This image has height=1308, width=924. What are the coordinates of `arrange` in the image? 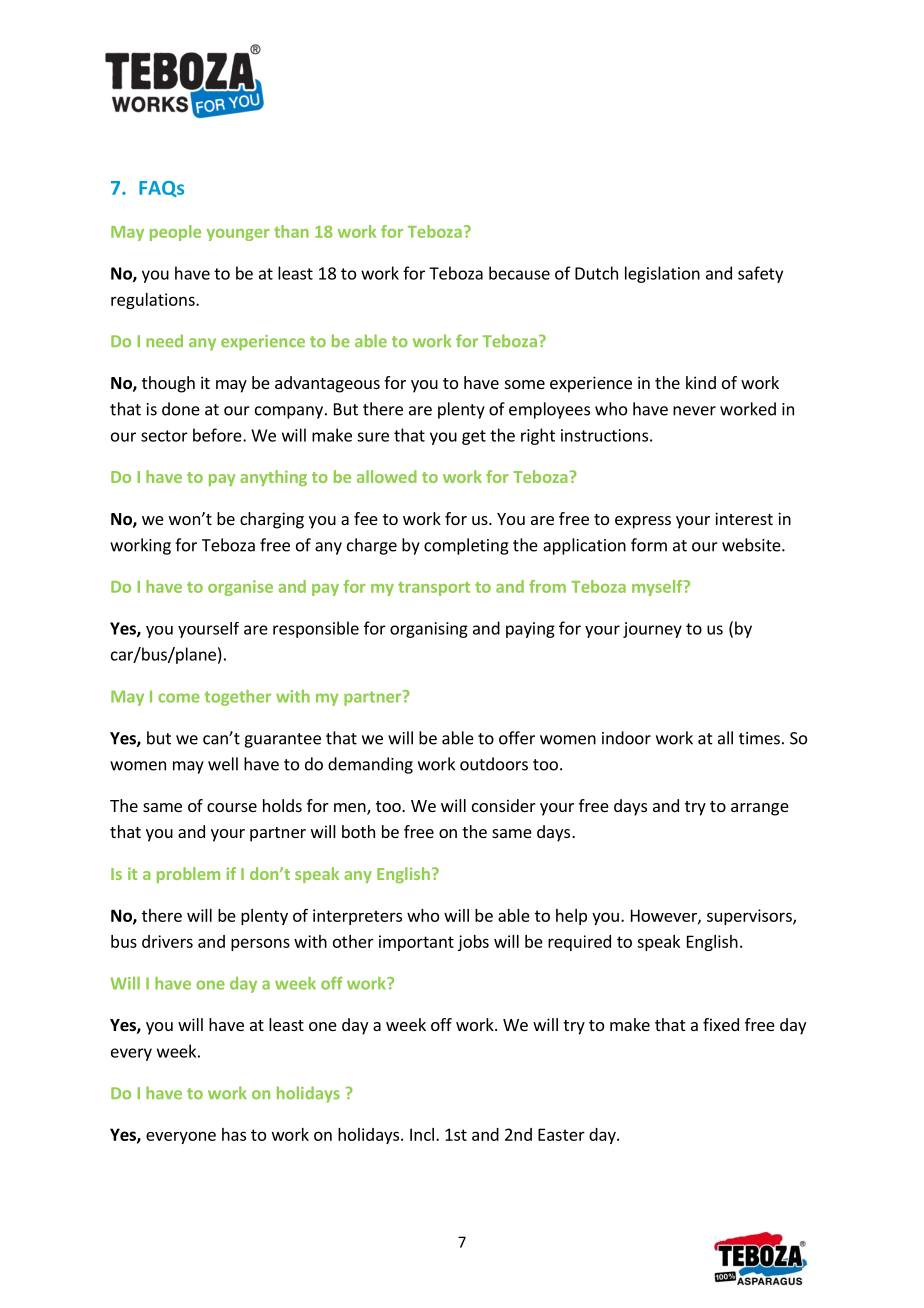 It's located at (760, 809).
